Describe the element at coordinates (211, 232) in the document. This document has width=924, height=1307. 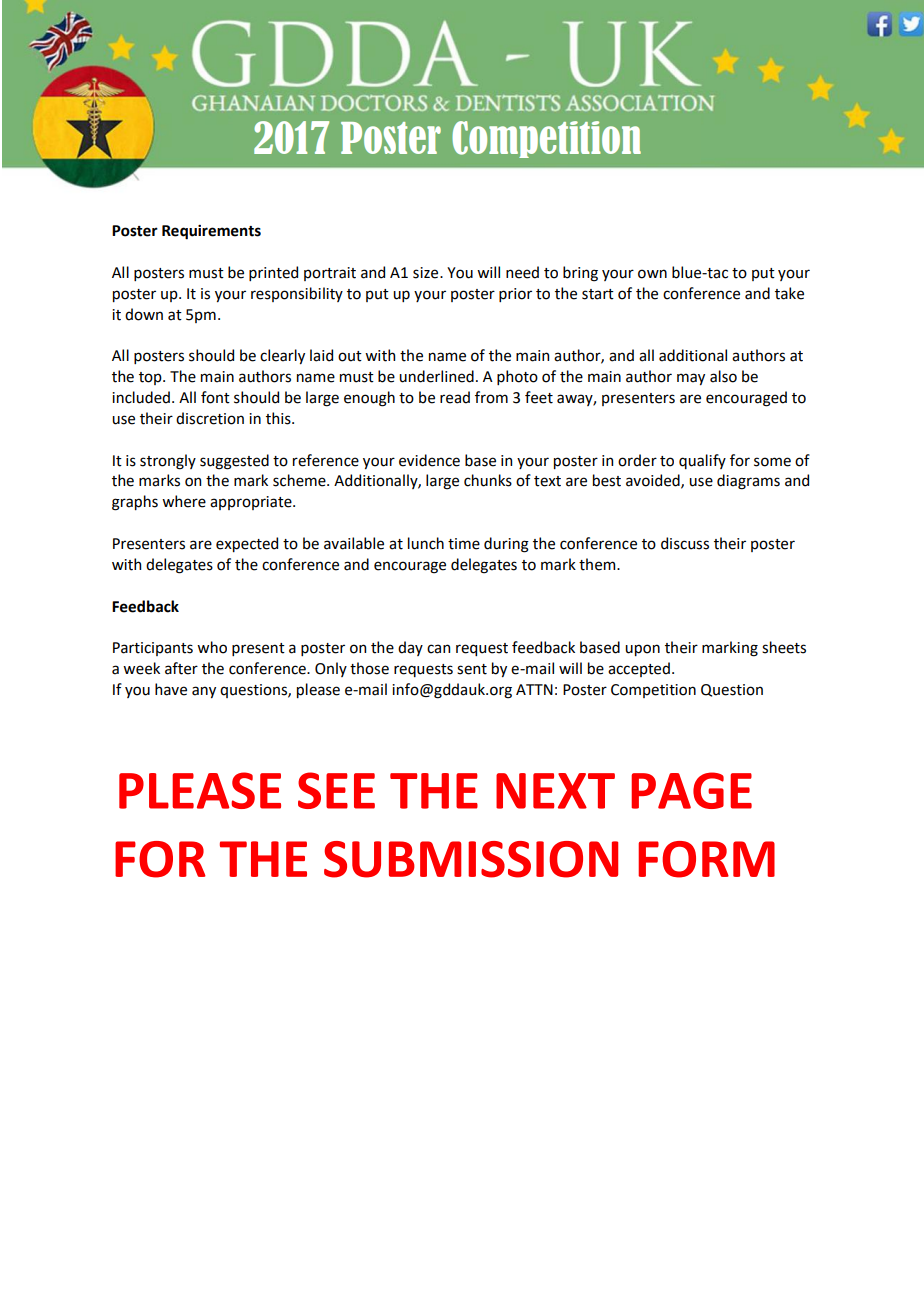
I see `Requirements` at that location.
